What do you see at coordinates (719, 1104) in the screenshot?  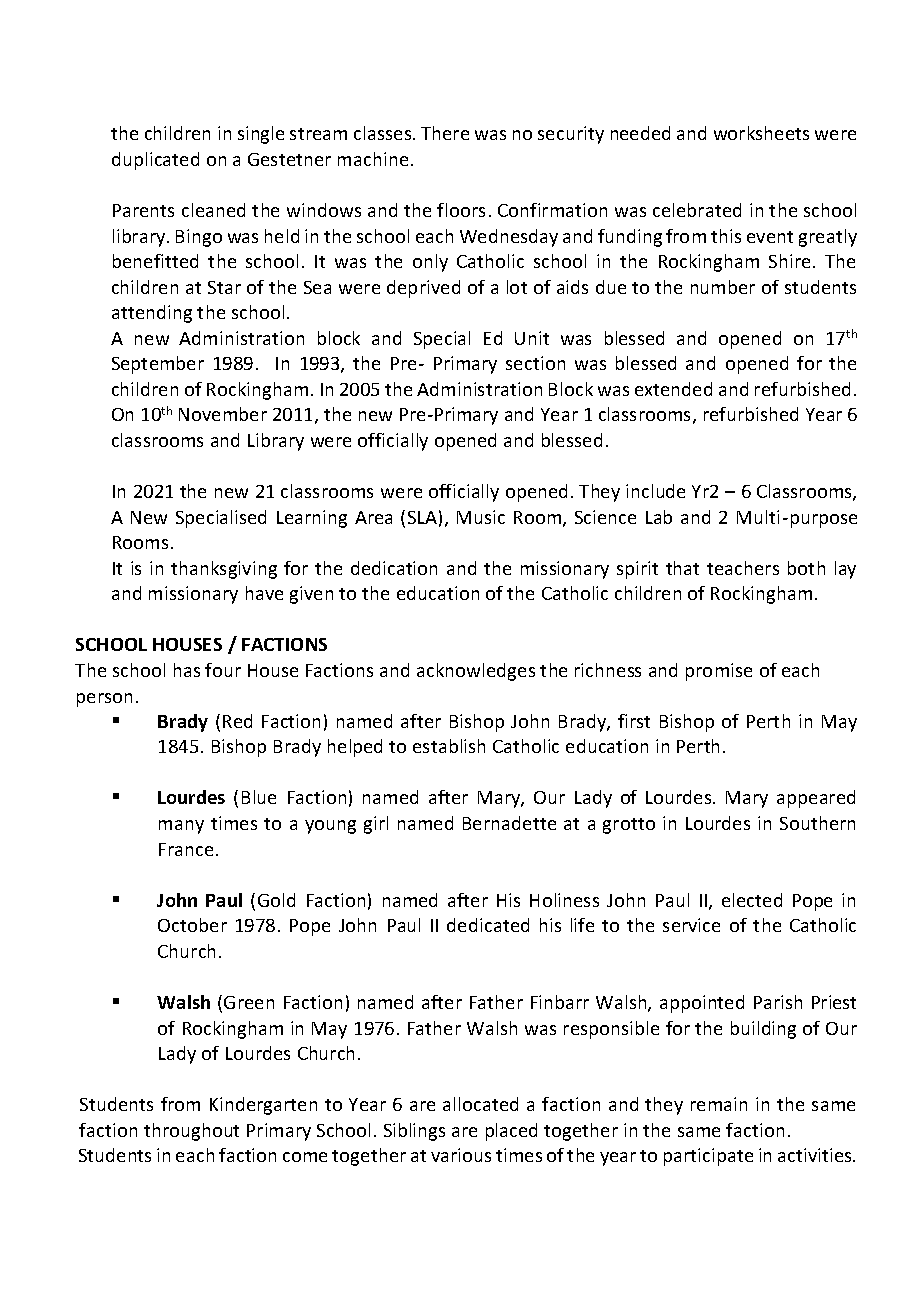 I see `remain` at bounding box center [719, 1104].
